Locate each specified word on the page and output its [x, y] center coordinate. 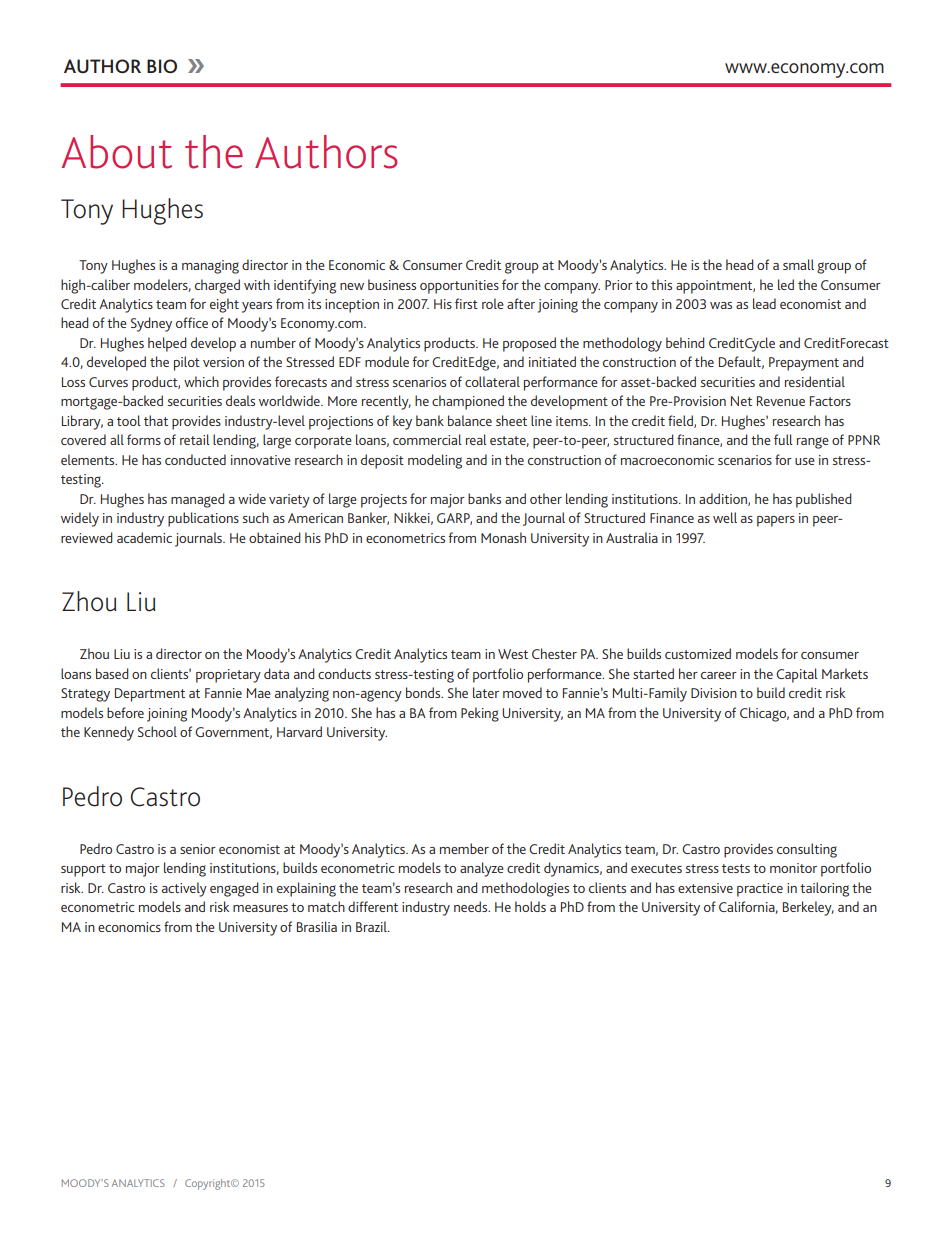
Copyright [209, 1184]
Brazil [372, 926]
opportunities [459, 287]
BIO [162, 66]
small [798, 264]
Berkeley [808, 908]
